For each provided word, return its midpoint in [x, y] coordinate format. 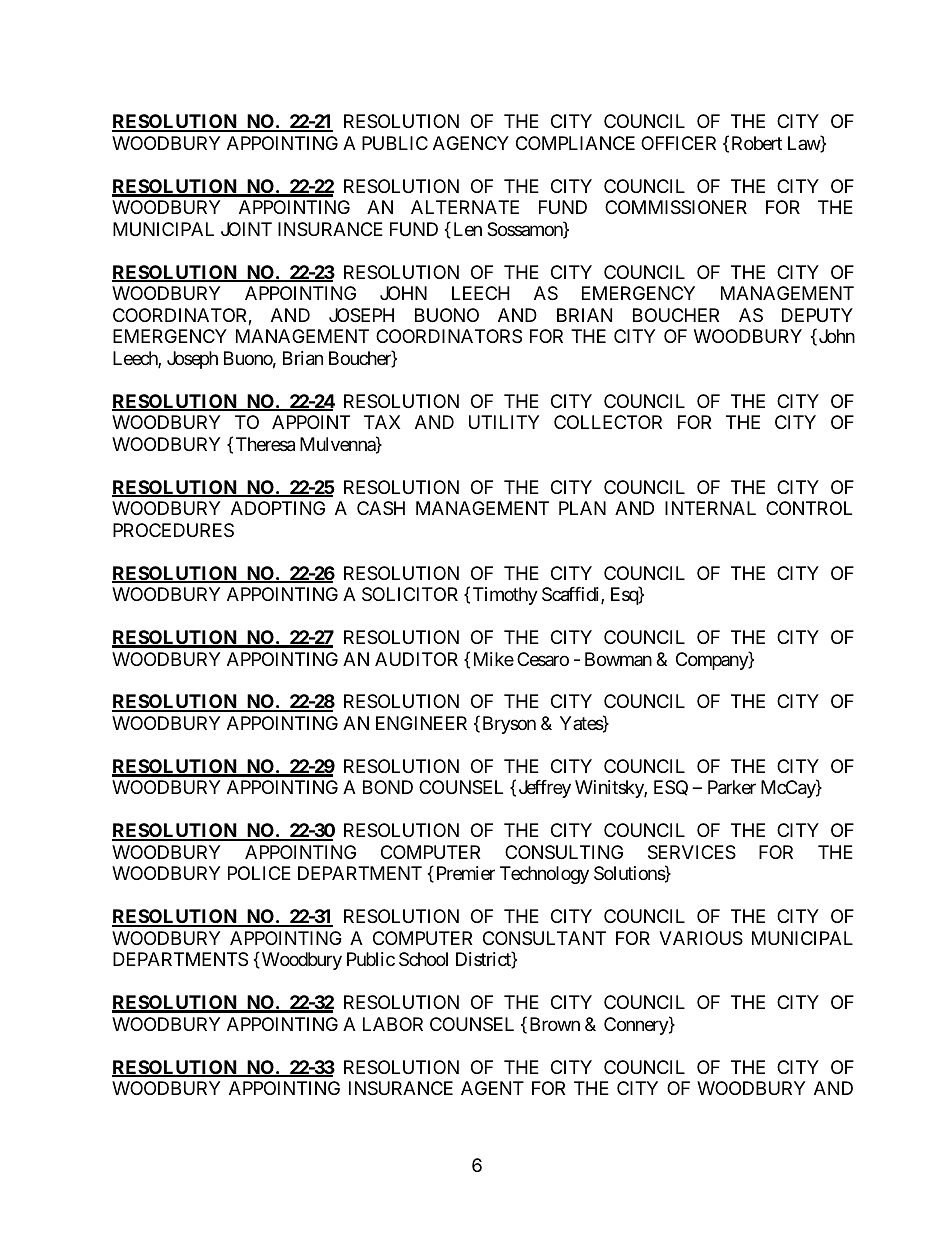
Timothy [505, 596]
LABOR [393, 1024]
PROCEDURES [173, 530]
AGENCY [471, 143]
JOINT [246, 229]
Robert [757, 143]
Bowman [618, 659]
